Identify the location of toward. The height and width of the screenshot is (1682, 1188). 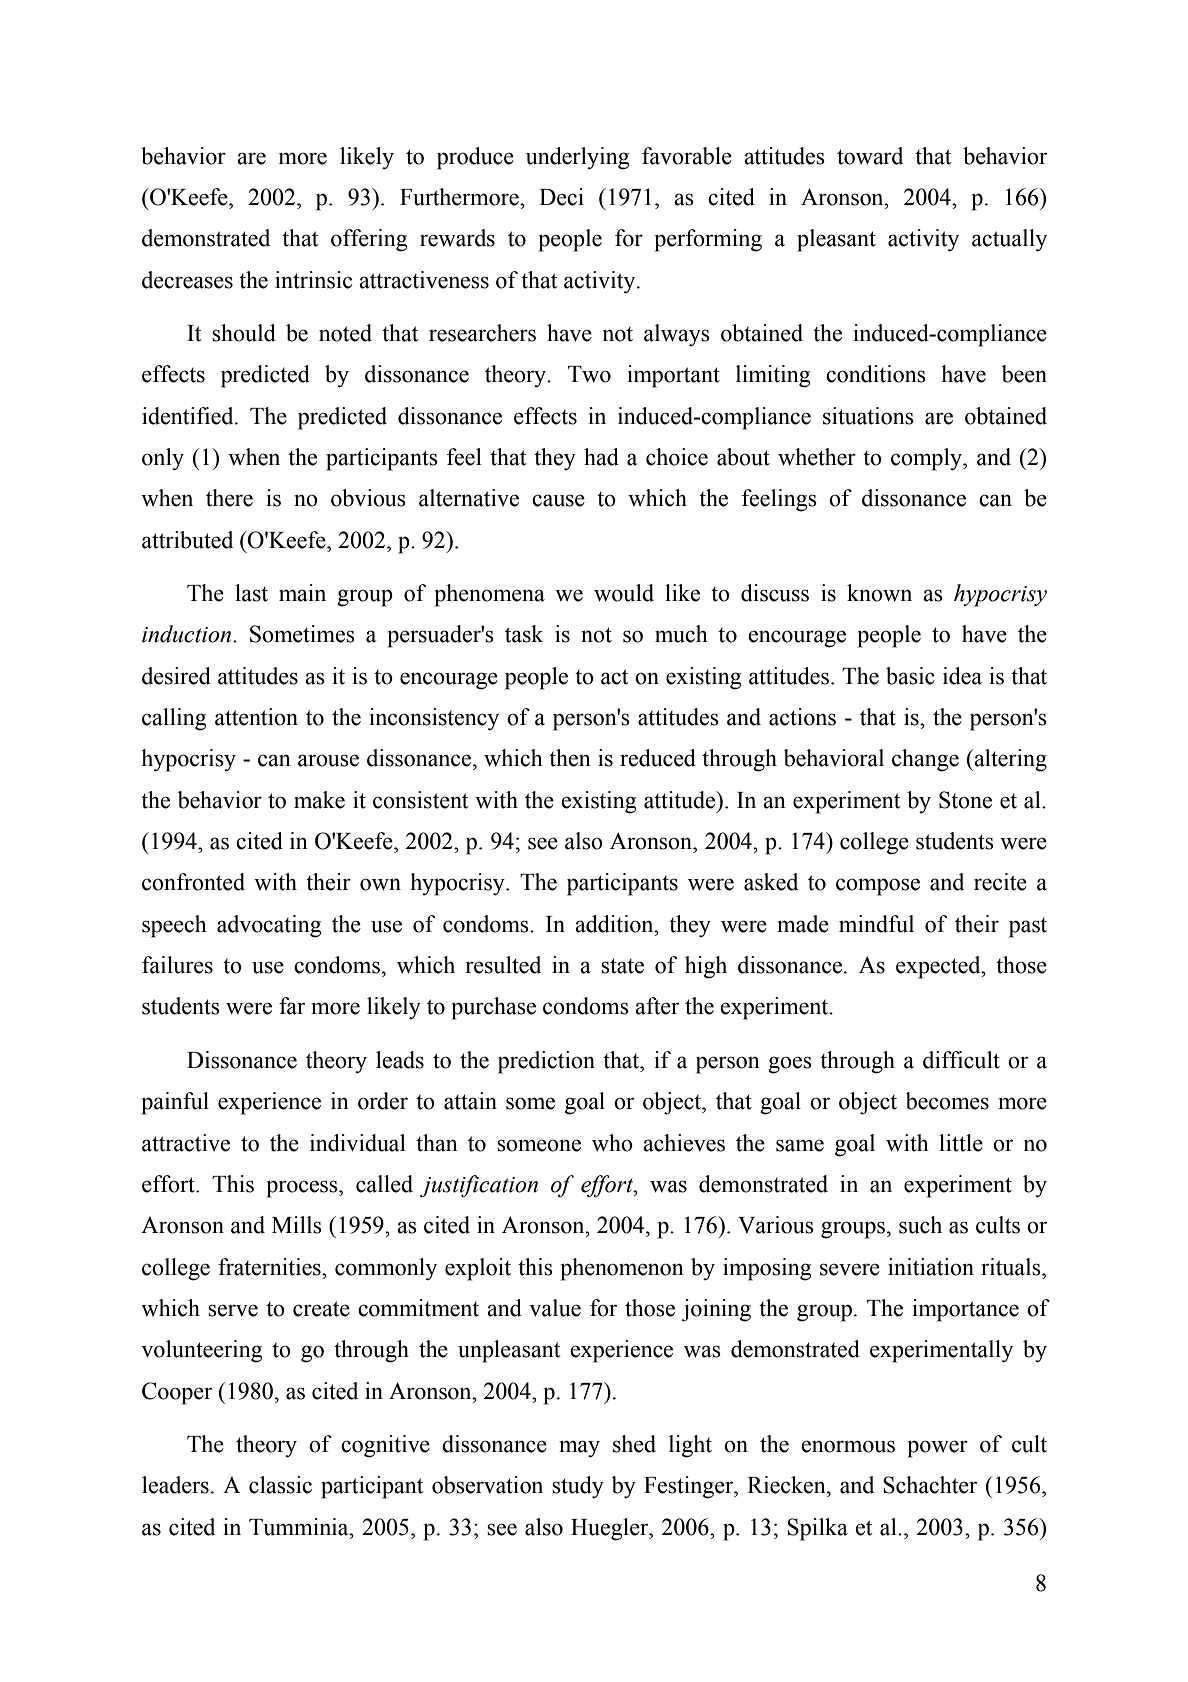
(870, 156).
